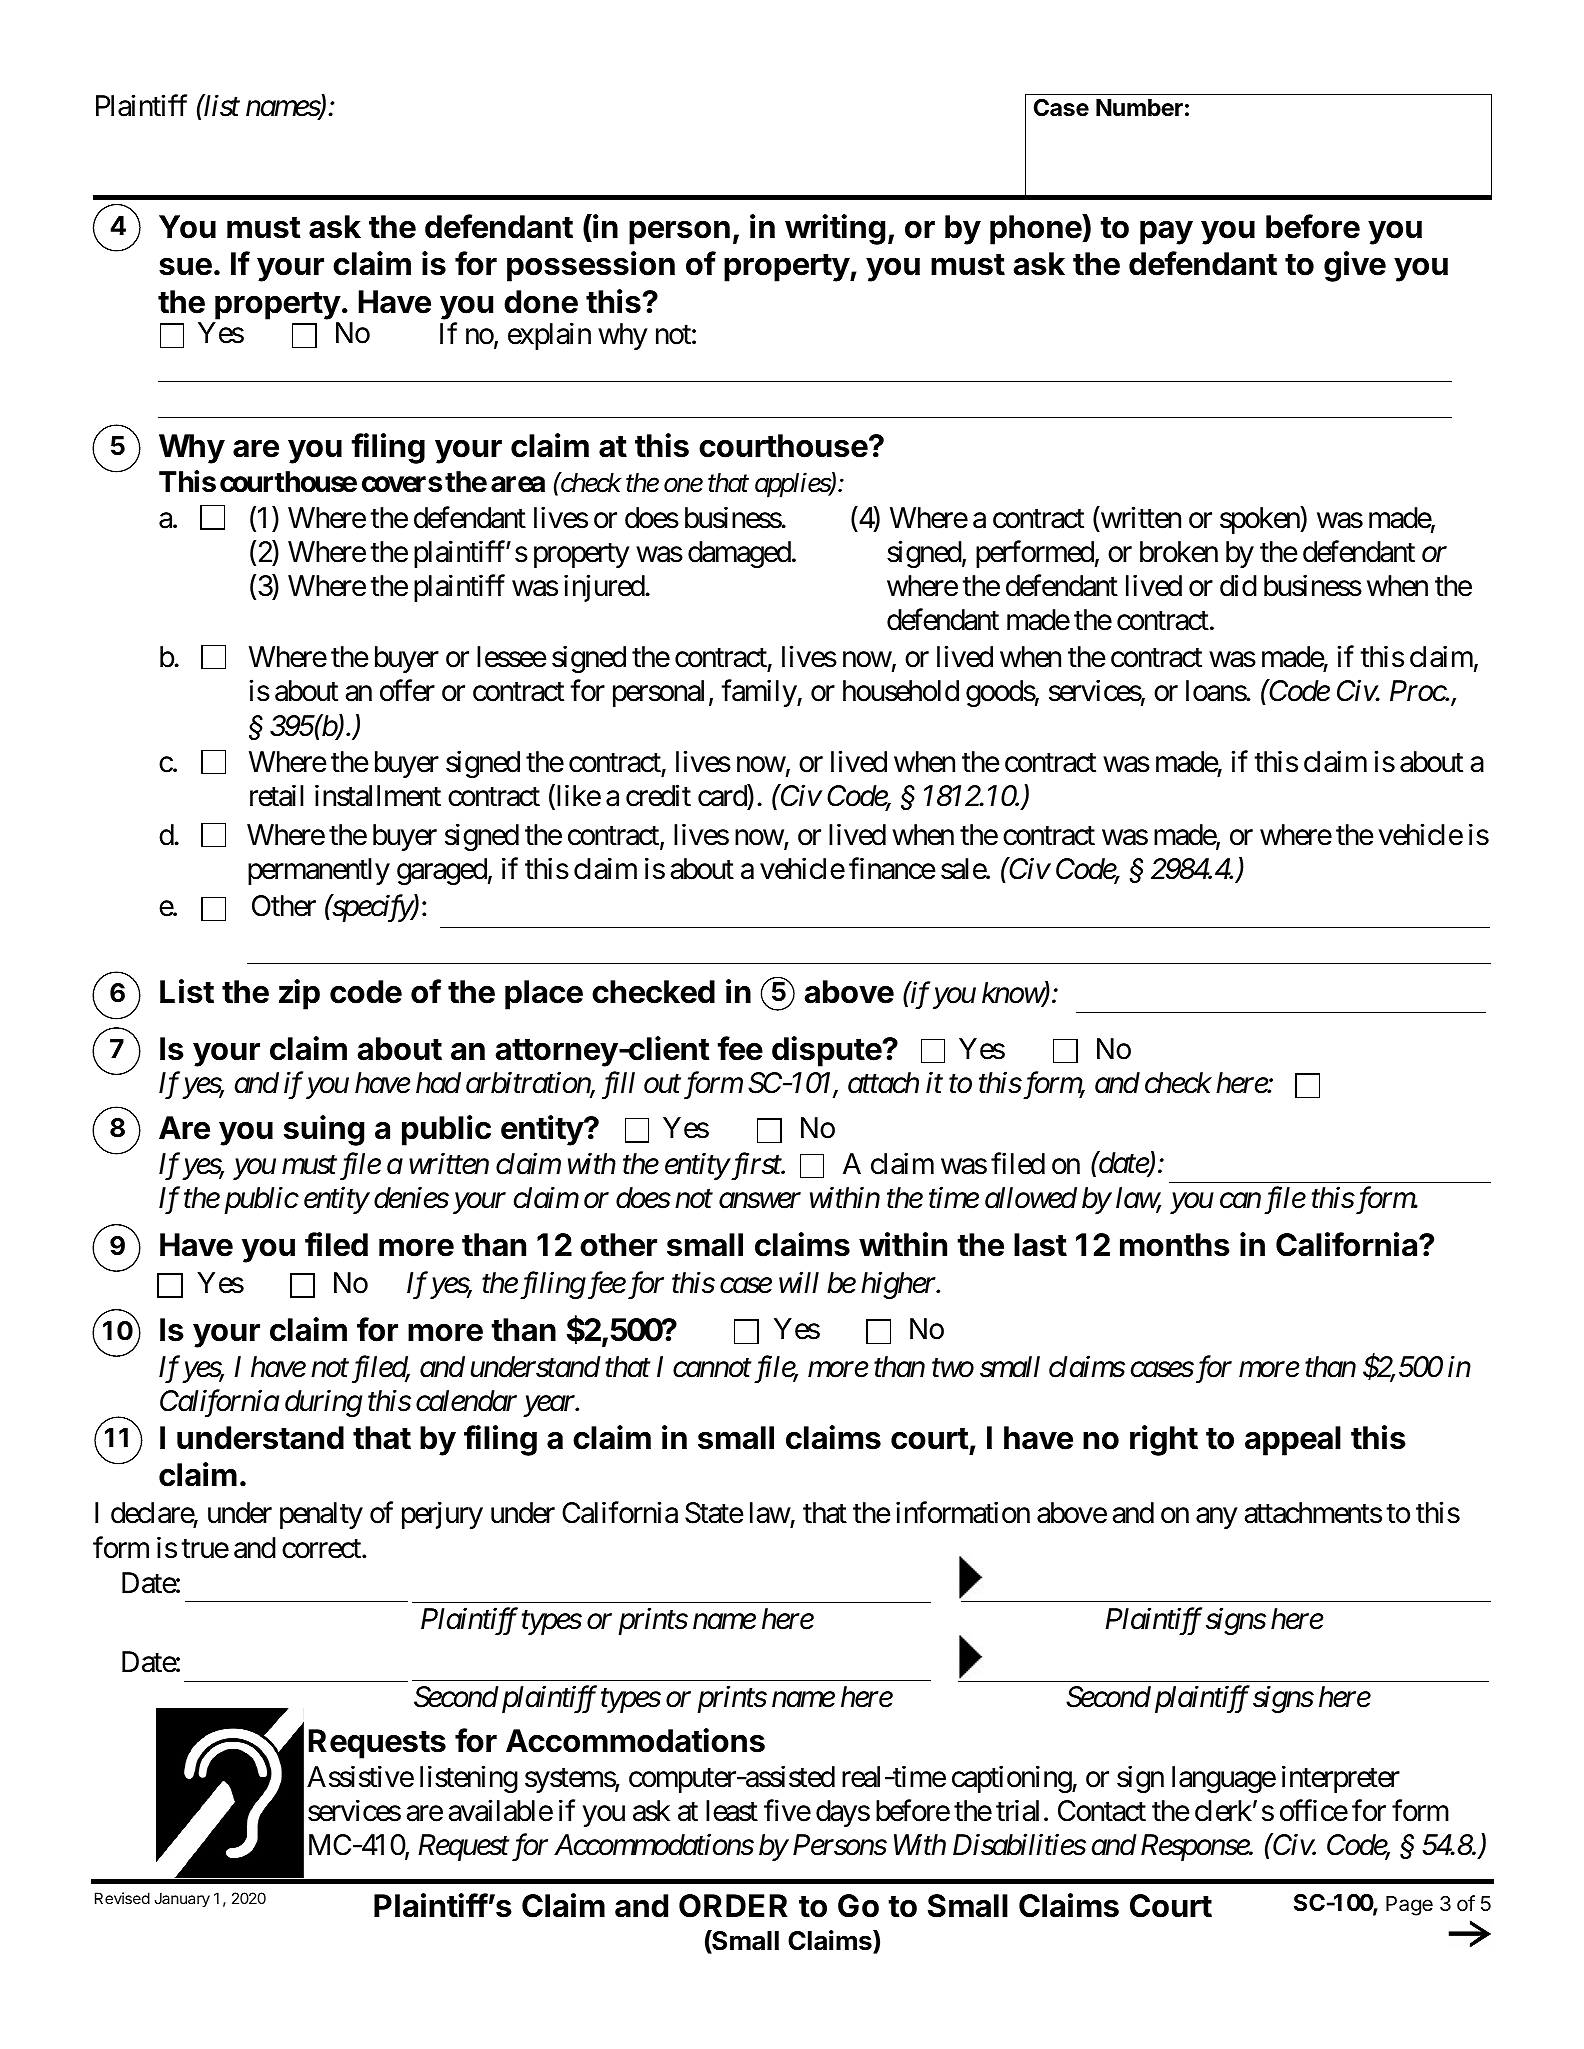 The height and width of the image is (2049, 1584). I want to click on cannot, so click(712, 1369).
